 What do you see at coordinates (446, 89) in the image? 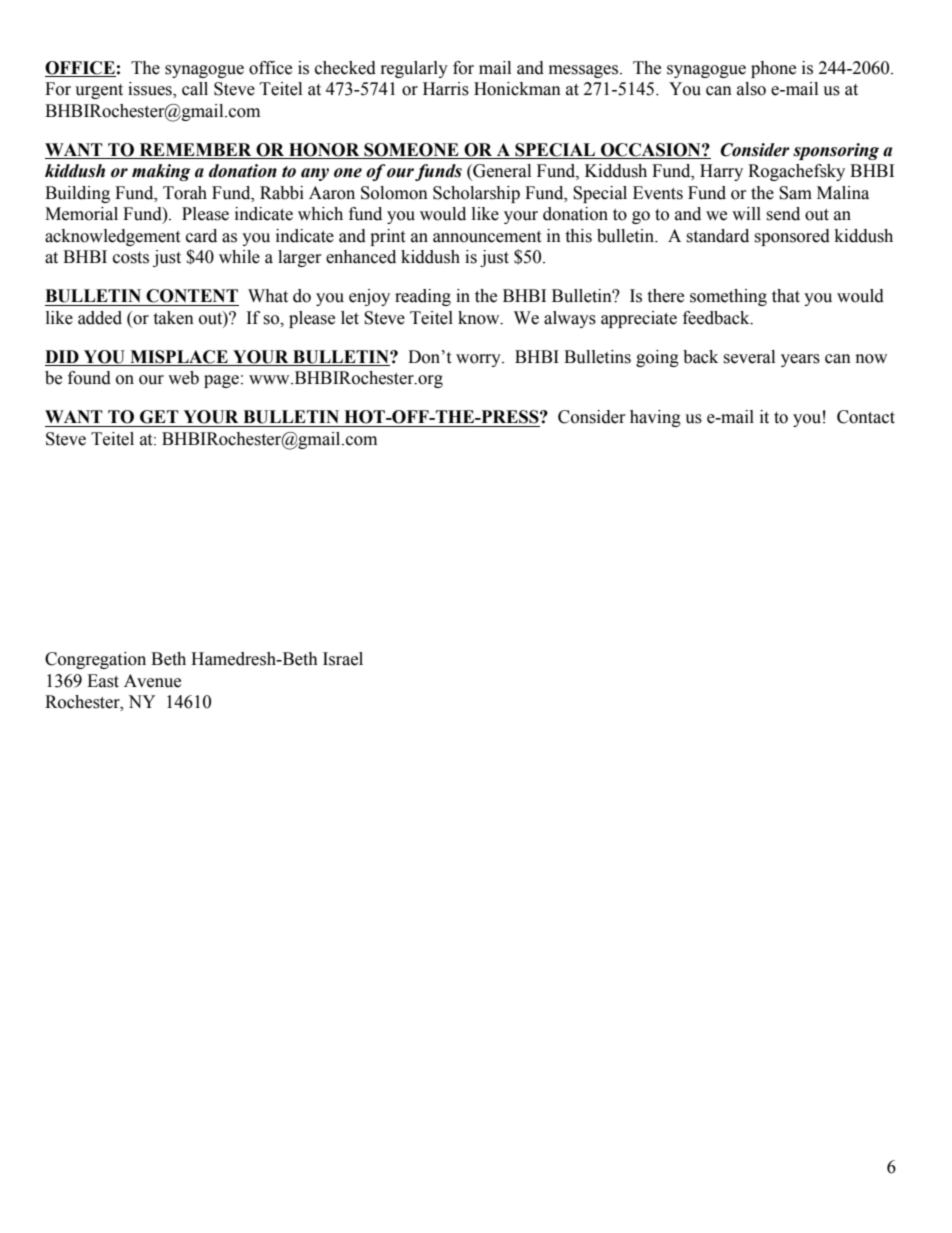
I see `Harris` at bounding box center [446, 89].
